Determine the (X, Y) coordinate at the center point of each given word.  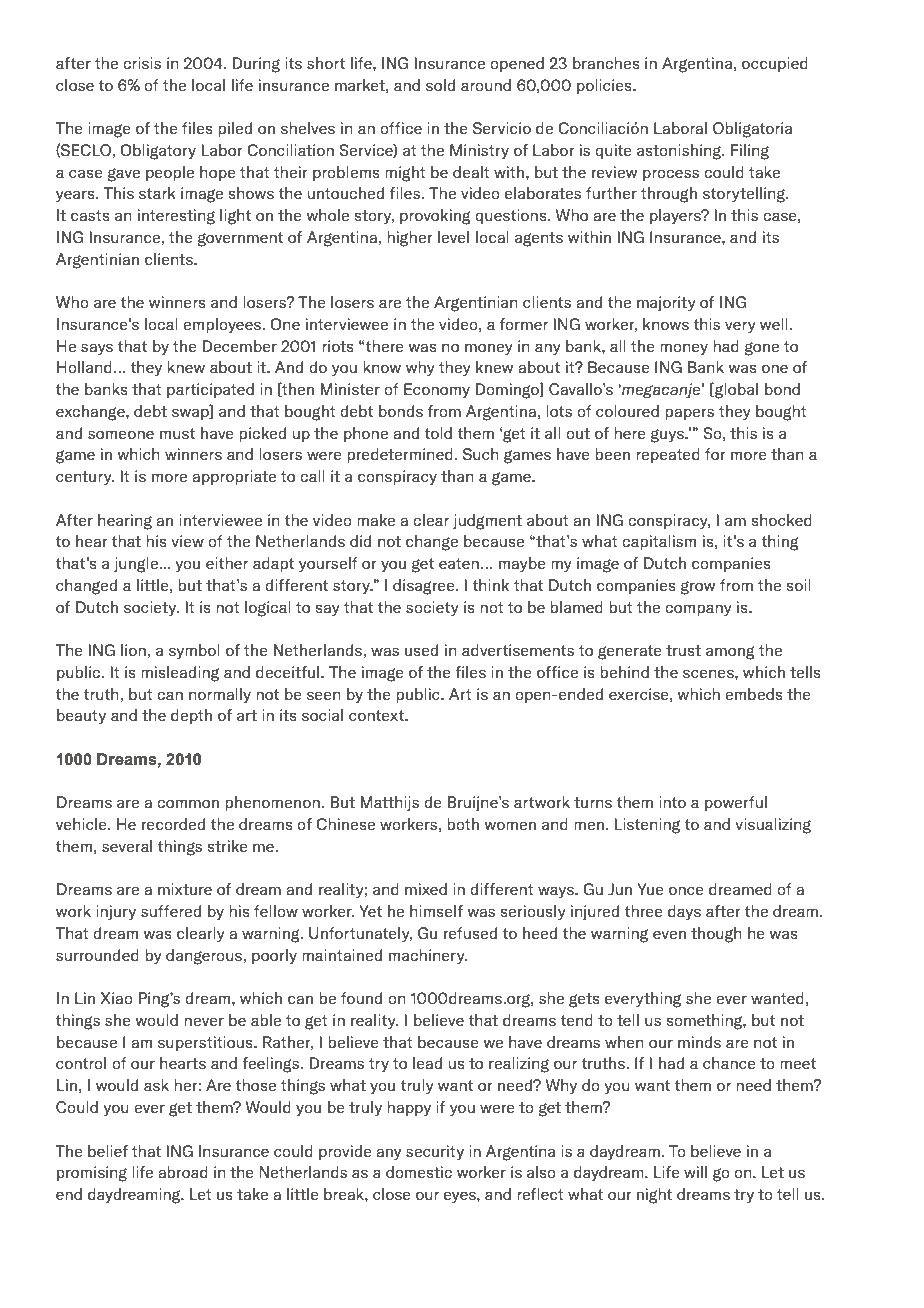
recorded (173, 824)
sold (440, 85)
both (463, 824)
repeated (668, 455)
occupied (775, 64)
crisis (142, 63)
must (177, 433)
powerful (736, 803)
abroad (183, 1172)
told (438, 433)
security (435, 1153)
